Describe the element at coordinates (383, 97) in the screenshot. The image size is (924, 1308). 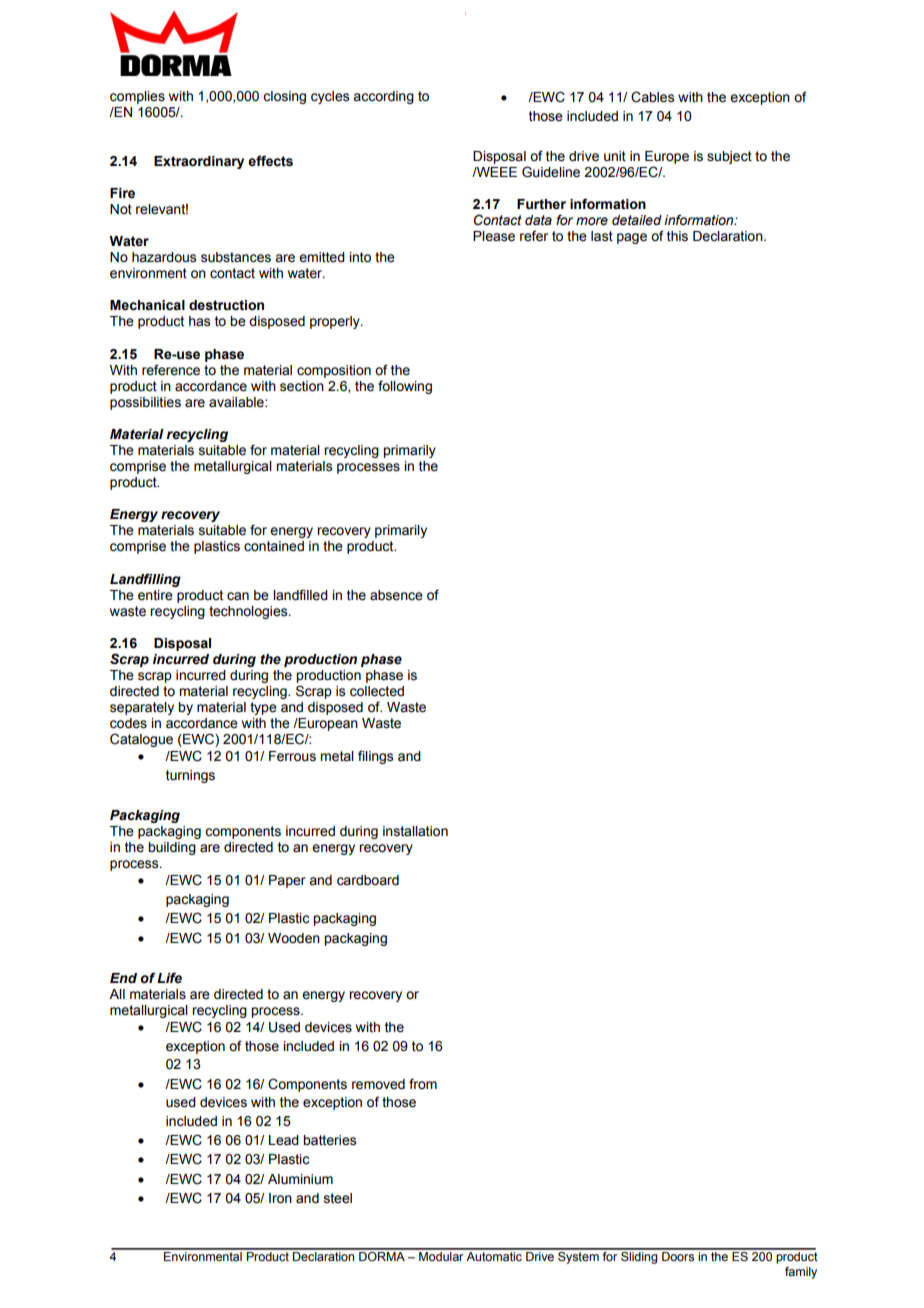
I see `according` at that location.
